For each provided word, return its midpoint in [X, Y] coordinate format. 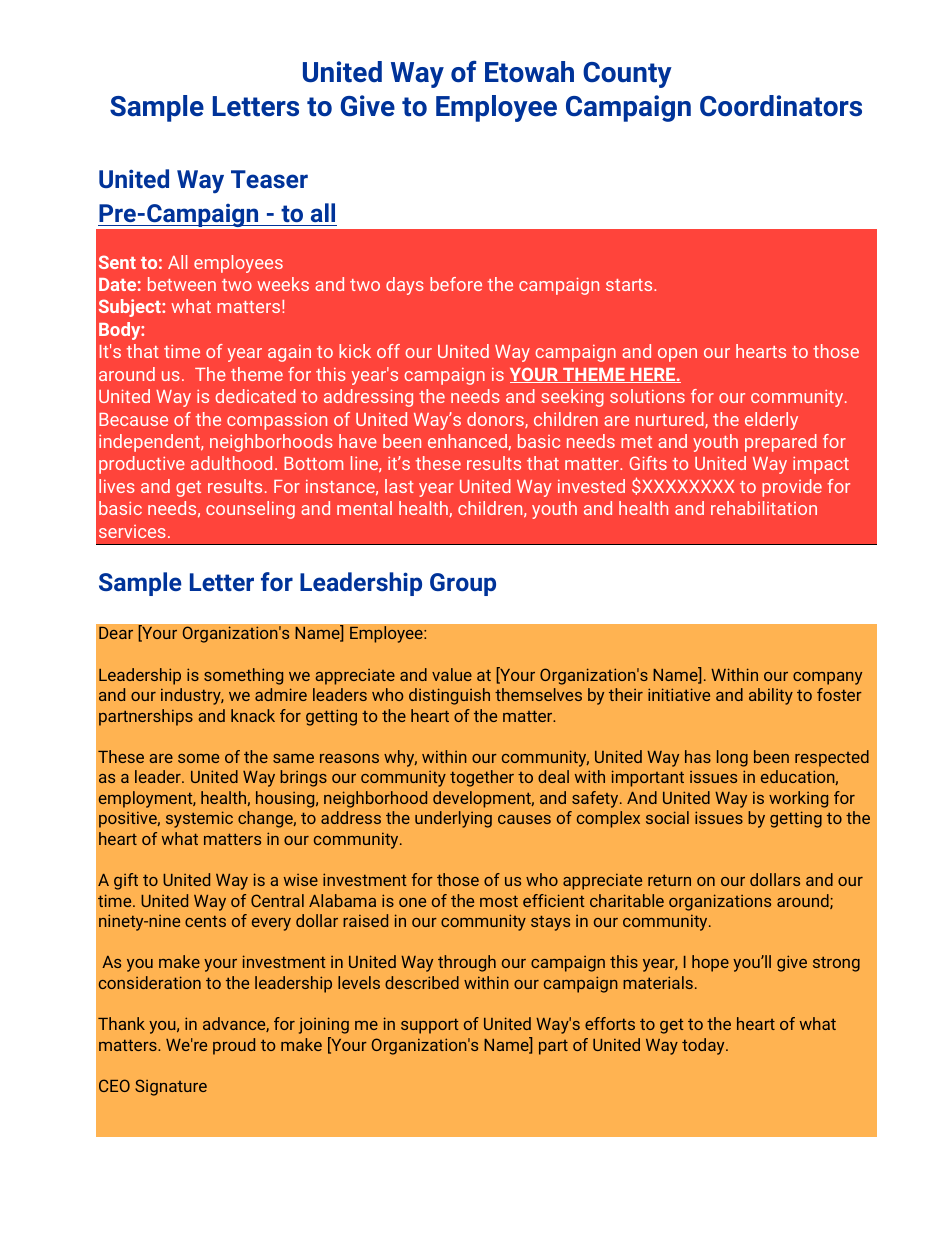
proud [234, 1046]
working [798, 799]
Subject [131, 308]
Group [463, 584]
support [429, 1026]
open [677, 355]
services [132, 531]
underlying [453, 819]
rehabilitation [764, 508]
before [456, 284]
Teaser [269, 179]
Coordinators [781, 106]
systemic [199, 819]
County [627, 75]
